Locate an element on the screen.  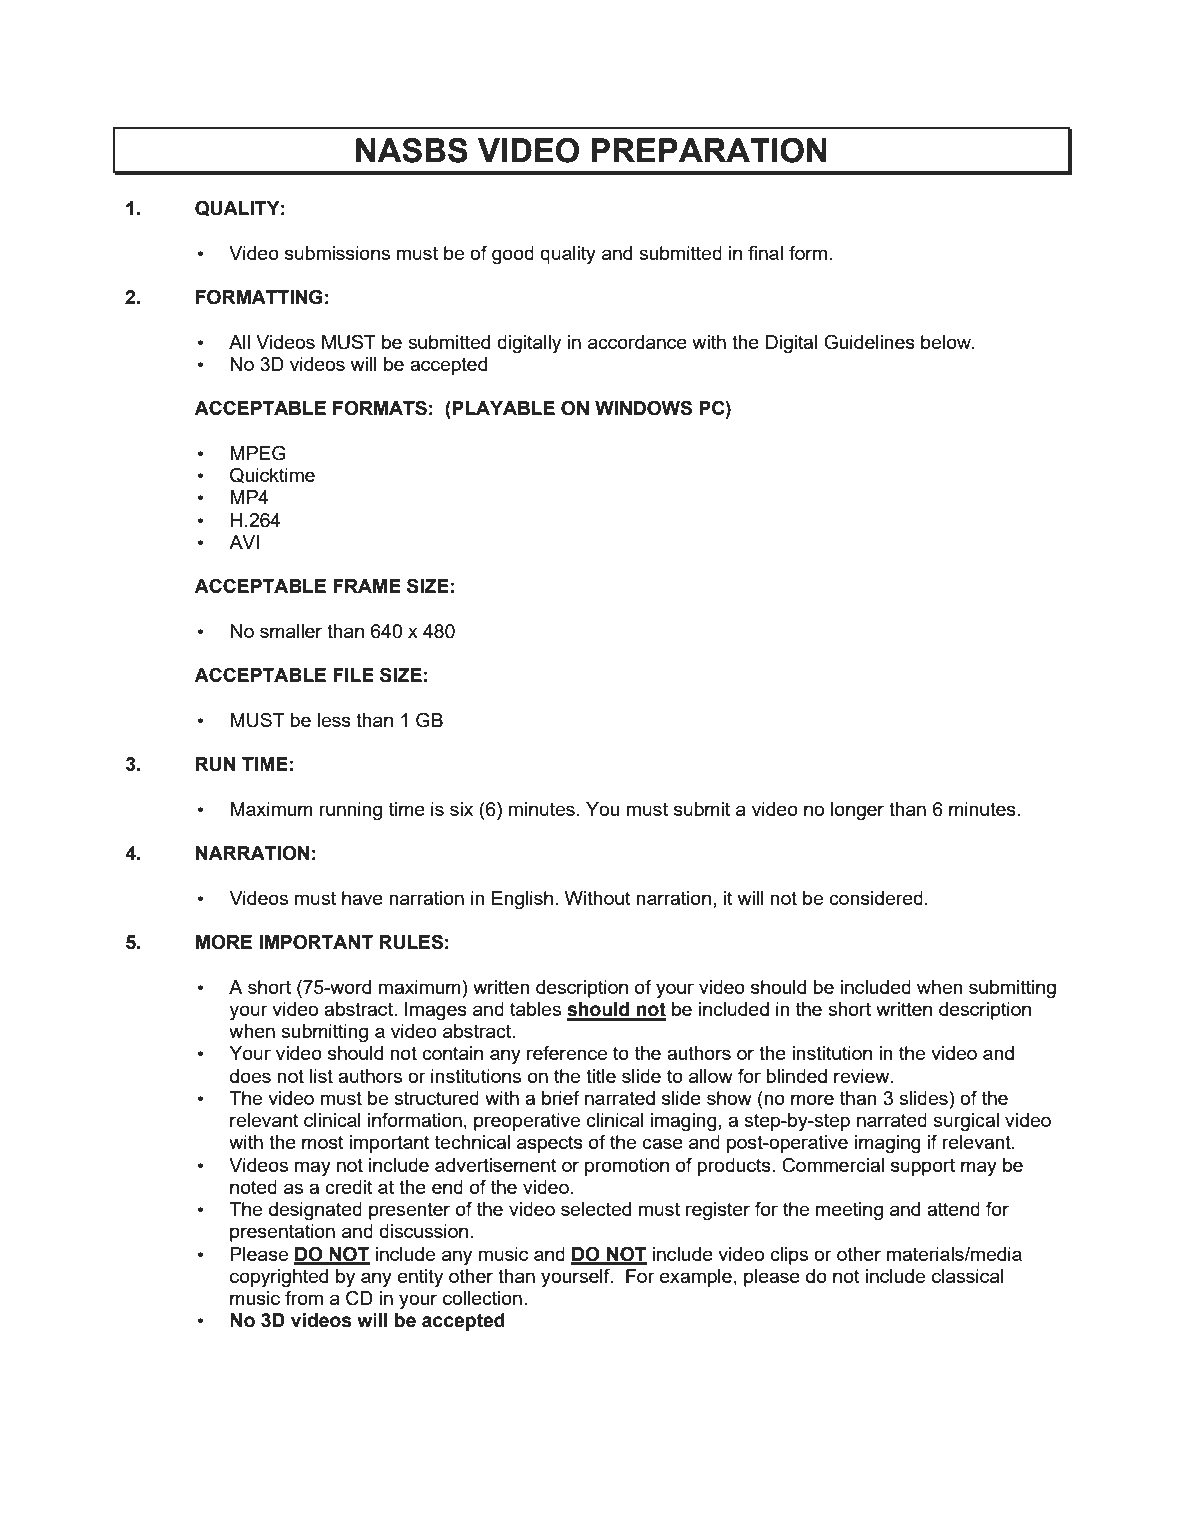
longer is located at coordinates (857, 811).
